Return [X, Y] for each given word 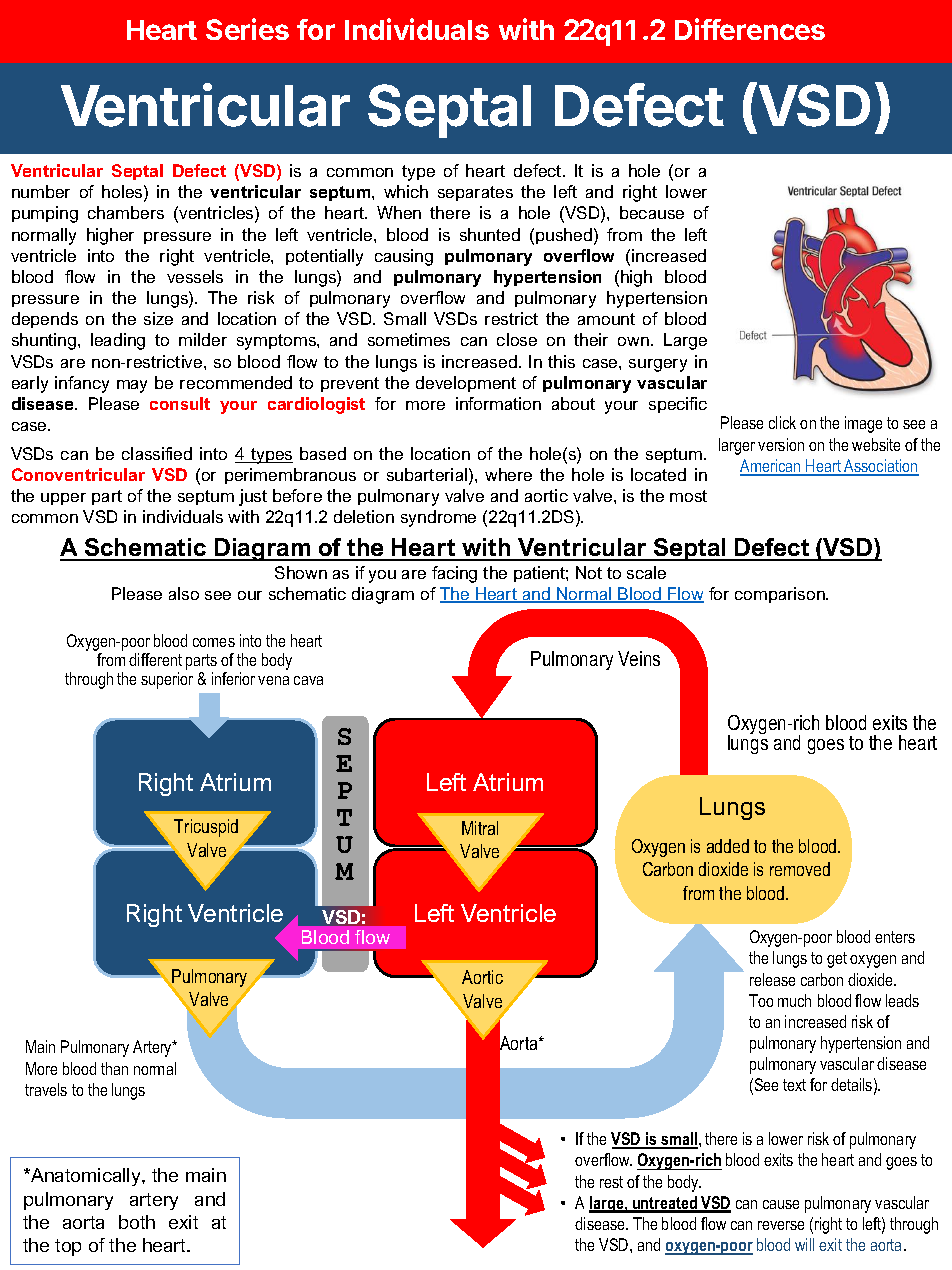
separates [475, 193]
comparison [781, 595]
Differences [750, 29]
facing [454, 574]
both [137, 1222]
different [155, 659]
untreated [665, 1204]
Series [247, 29]
